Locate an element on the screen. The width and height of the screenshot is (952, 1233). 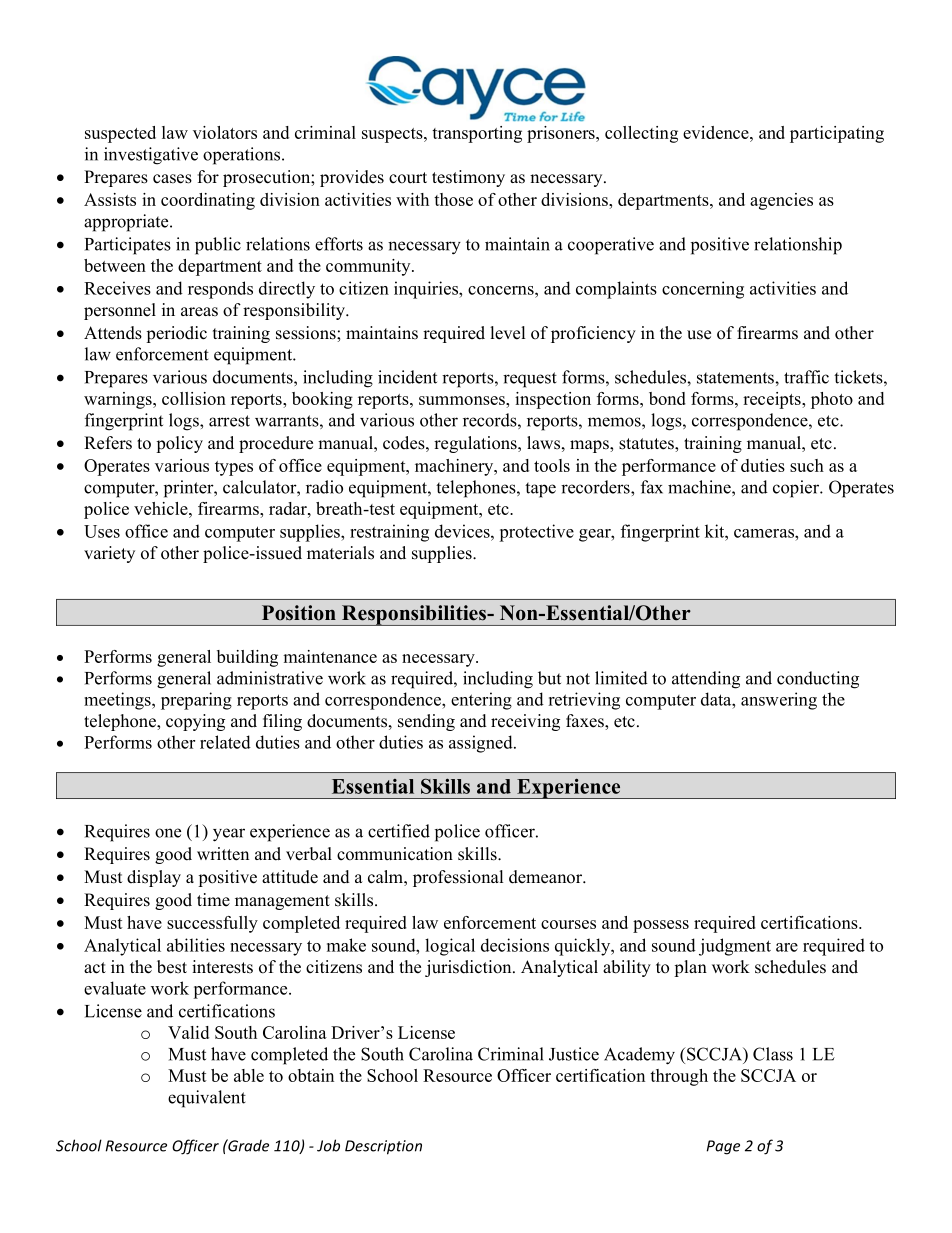
copier is located at coordinates (797, 489).
